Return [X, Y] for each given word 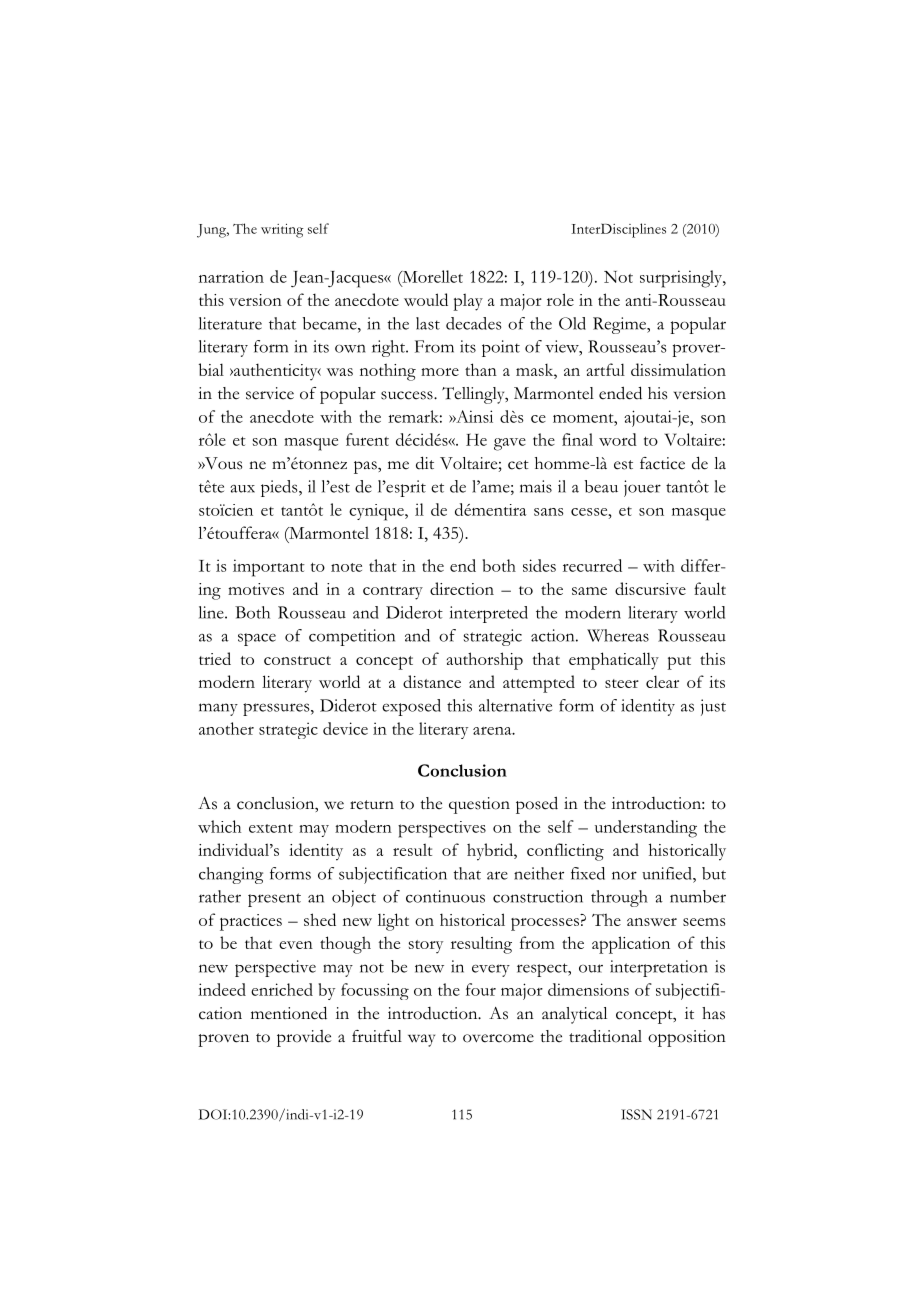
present [274, 900]
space [257, 639]
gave [510, 444]
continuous [445, 896]
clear [662, 681]
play [468, 302]
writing [282, 231]
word [618, 439]
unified [668, 873]
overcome [498, 1038]
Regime [621, 325]
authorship [485, 661]
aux [242, 489]
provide [304, 1038]
